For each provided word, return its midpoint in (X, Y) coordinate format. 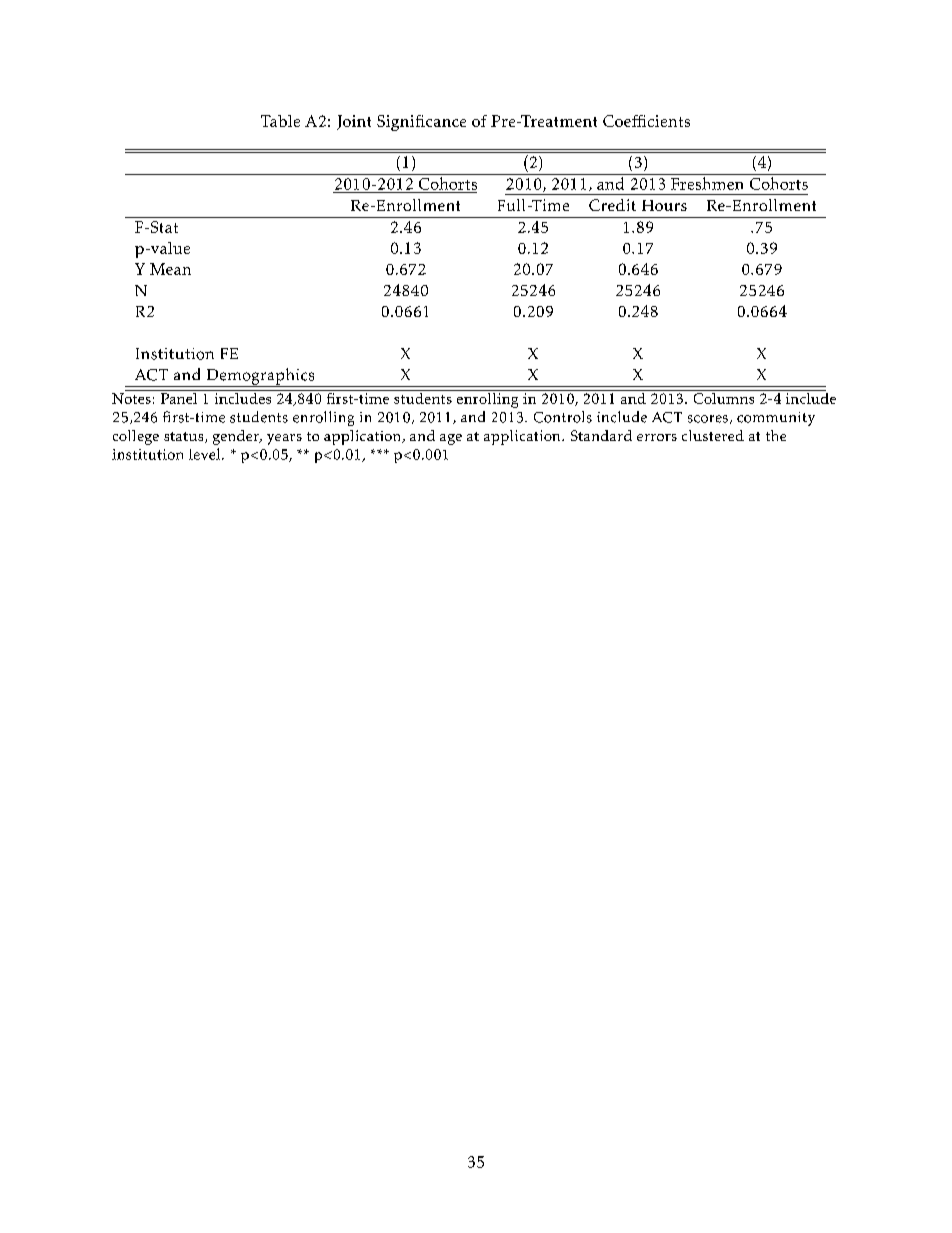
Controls (563, 417)
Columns (724, 397)
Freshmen (707, 183)
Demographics (260, 377)
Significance (421, 123)
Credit (612, 205)
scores (708, 419)
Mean (170, 269)
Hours (664, 205)
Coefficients (646, 121)
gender (237, 437)
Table (280, 121)
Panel (179, 397)
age (451, 439)
